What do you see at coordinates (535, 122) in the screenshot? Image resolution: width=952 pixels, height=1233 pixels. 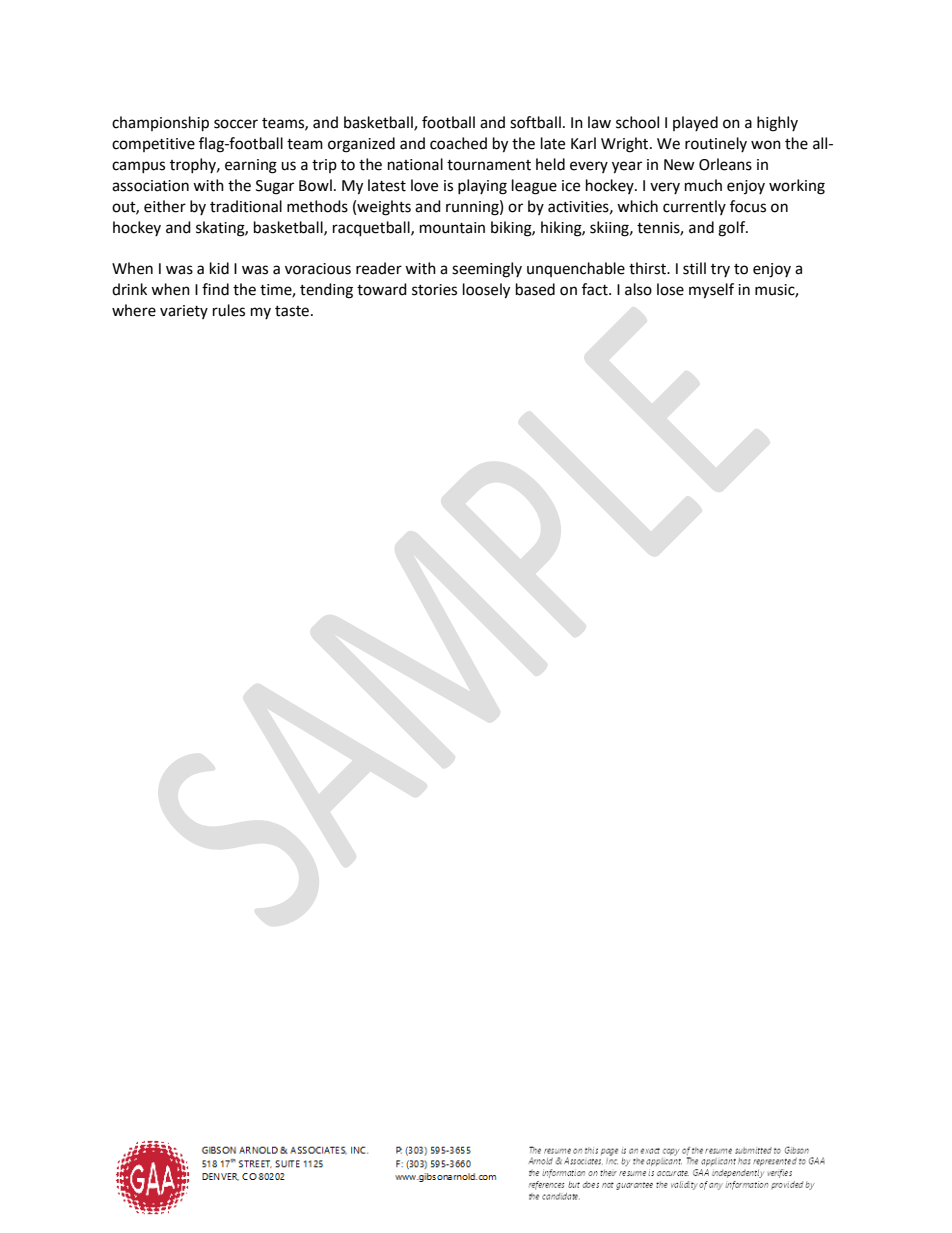 I see `softball` at bounding box center [535, 122].
